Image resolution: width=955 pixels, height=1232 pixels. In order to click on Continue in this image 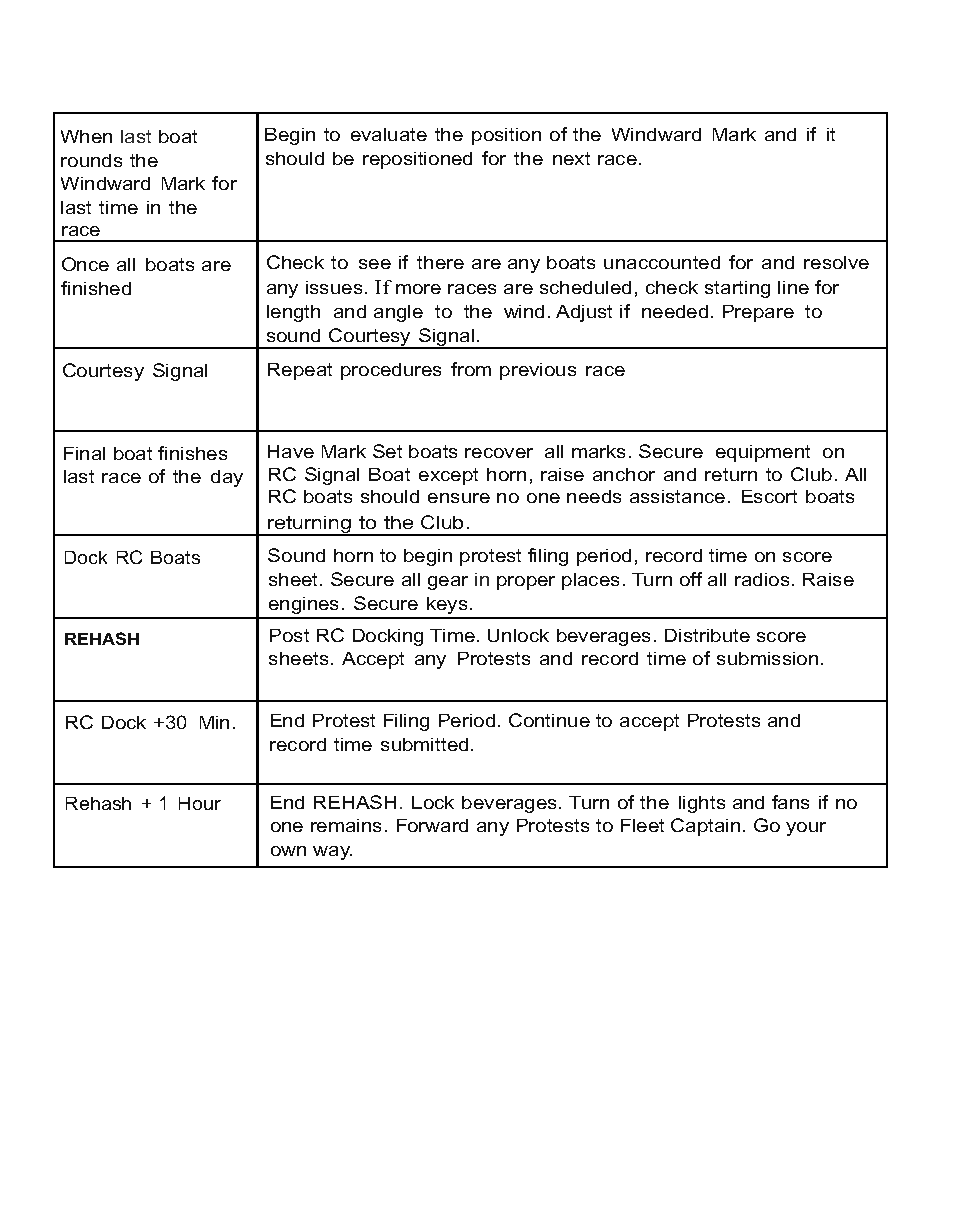, I will do `click(549, 720)`.
